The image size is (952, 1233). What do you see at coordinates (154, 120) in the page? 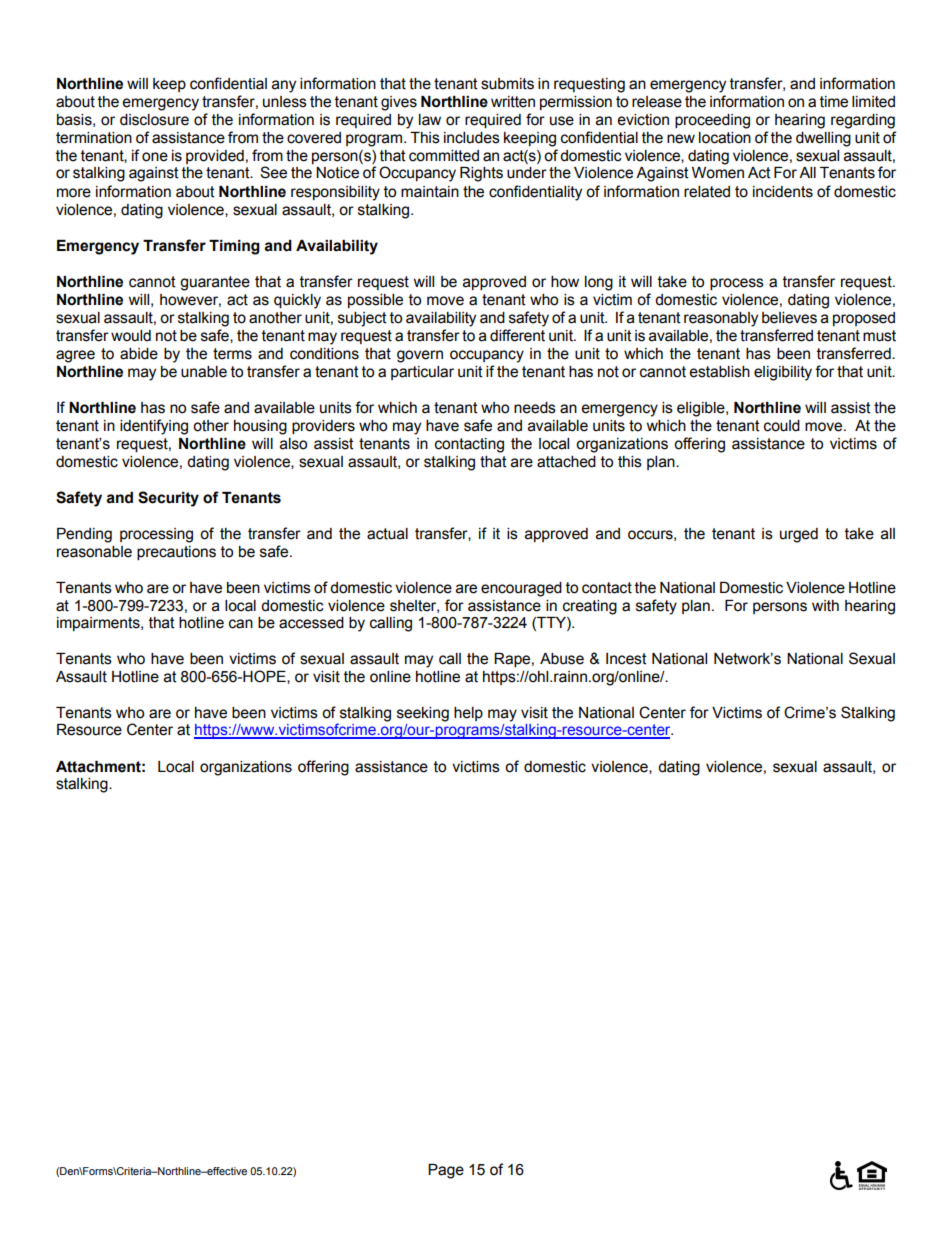
I see `disclosure` at bounding box center [154, 120].
